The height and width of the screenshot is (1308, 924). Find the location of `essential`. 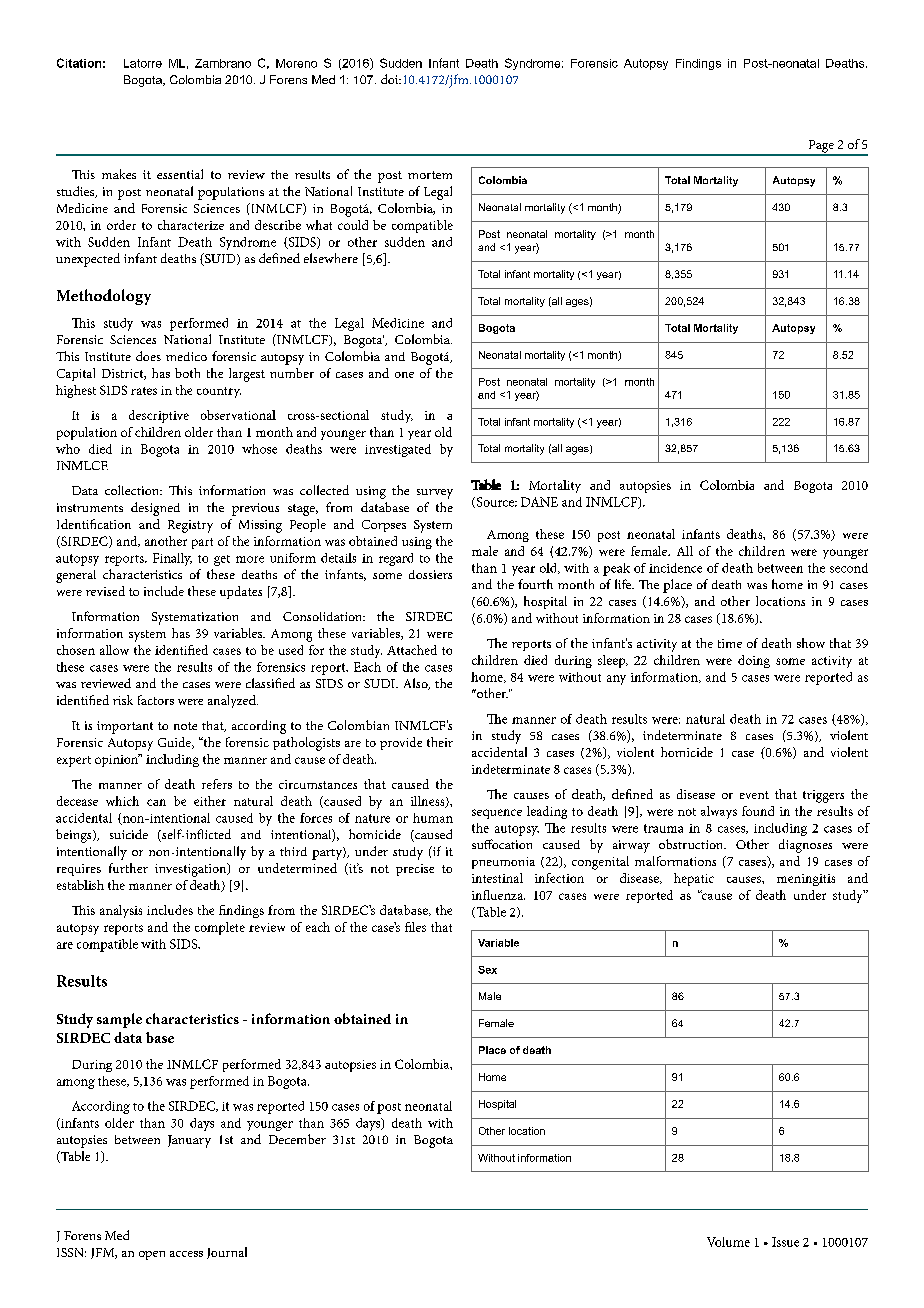

essential is located at coordinates (180, 174).
